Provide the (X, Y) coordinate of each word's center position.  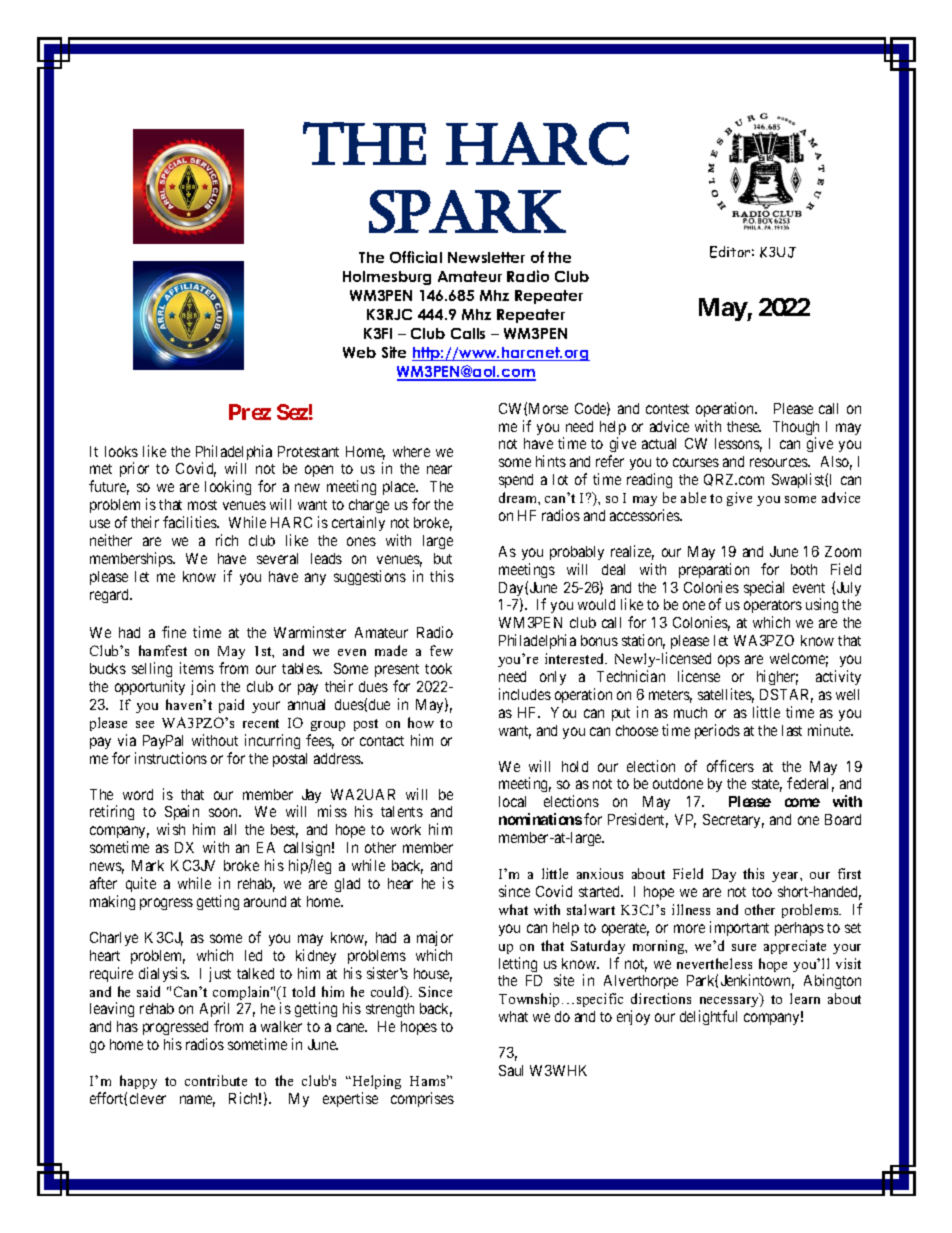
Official (416, 257)
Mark (148, 865)
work (406, 829)
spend (516, 481)
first (849, 873)
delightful (708, 1017)
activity (838, 677)
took (438, 668)
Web (359, 352)
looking (228, 487)
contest (667, 409)
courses (696, 462)
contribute (216, 1080)
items (197, 668)
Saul (511, 1070)
